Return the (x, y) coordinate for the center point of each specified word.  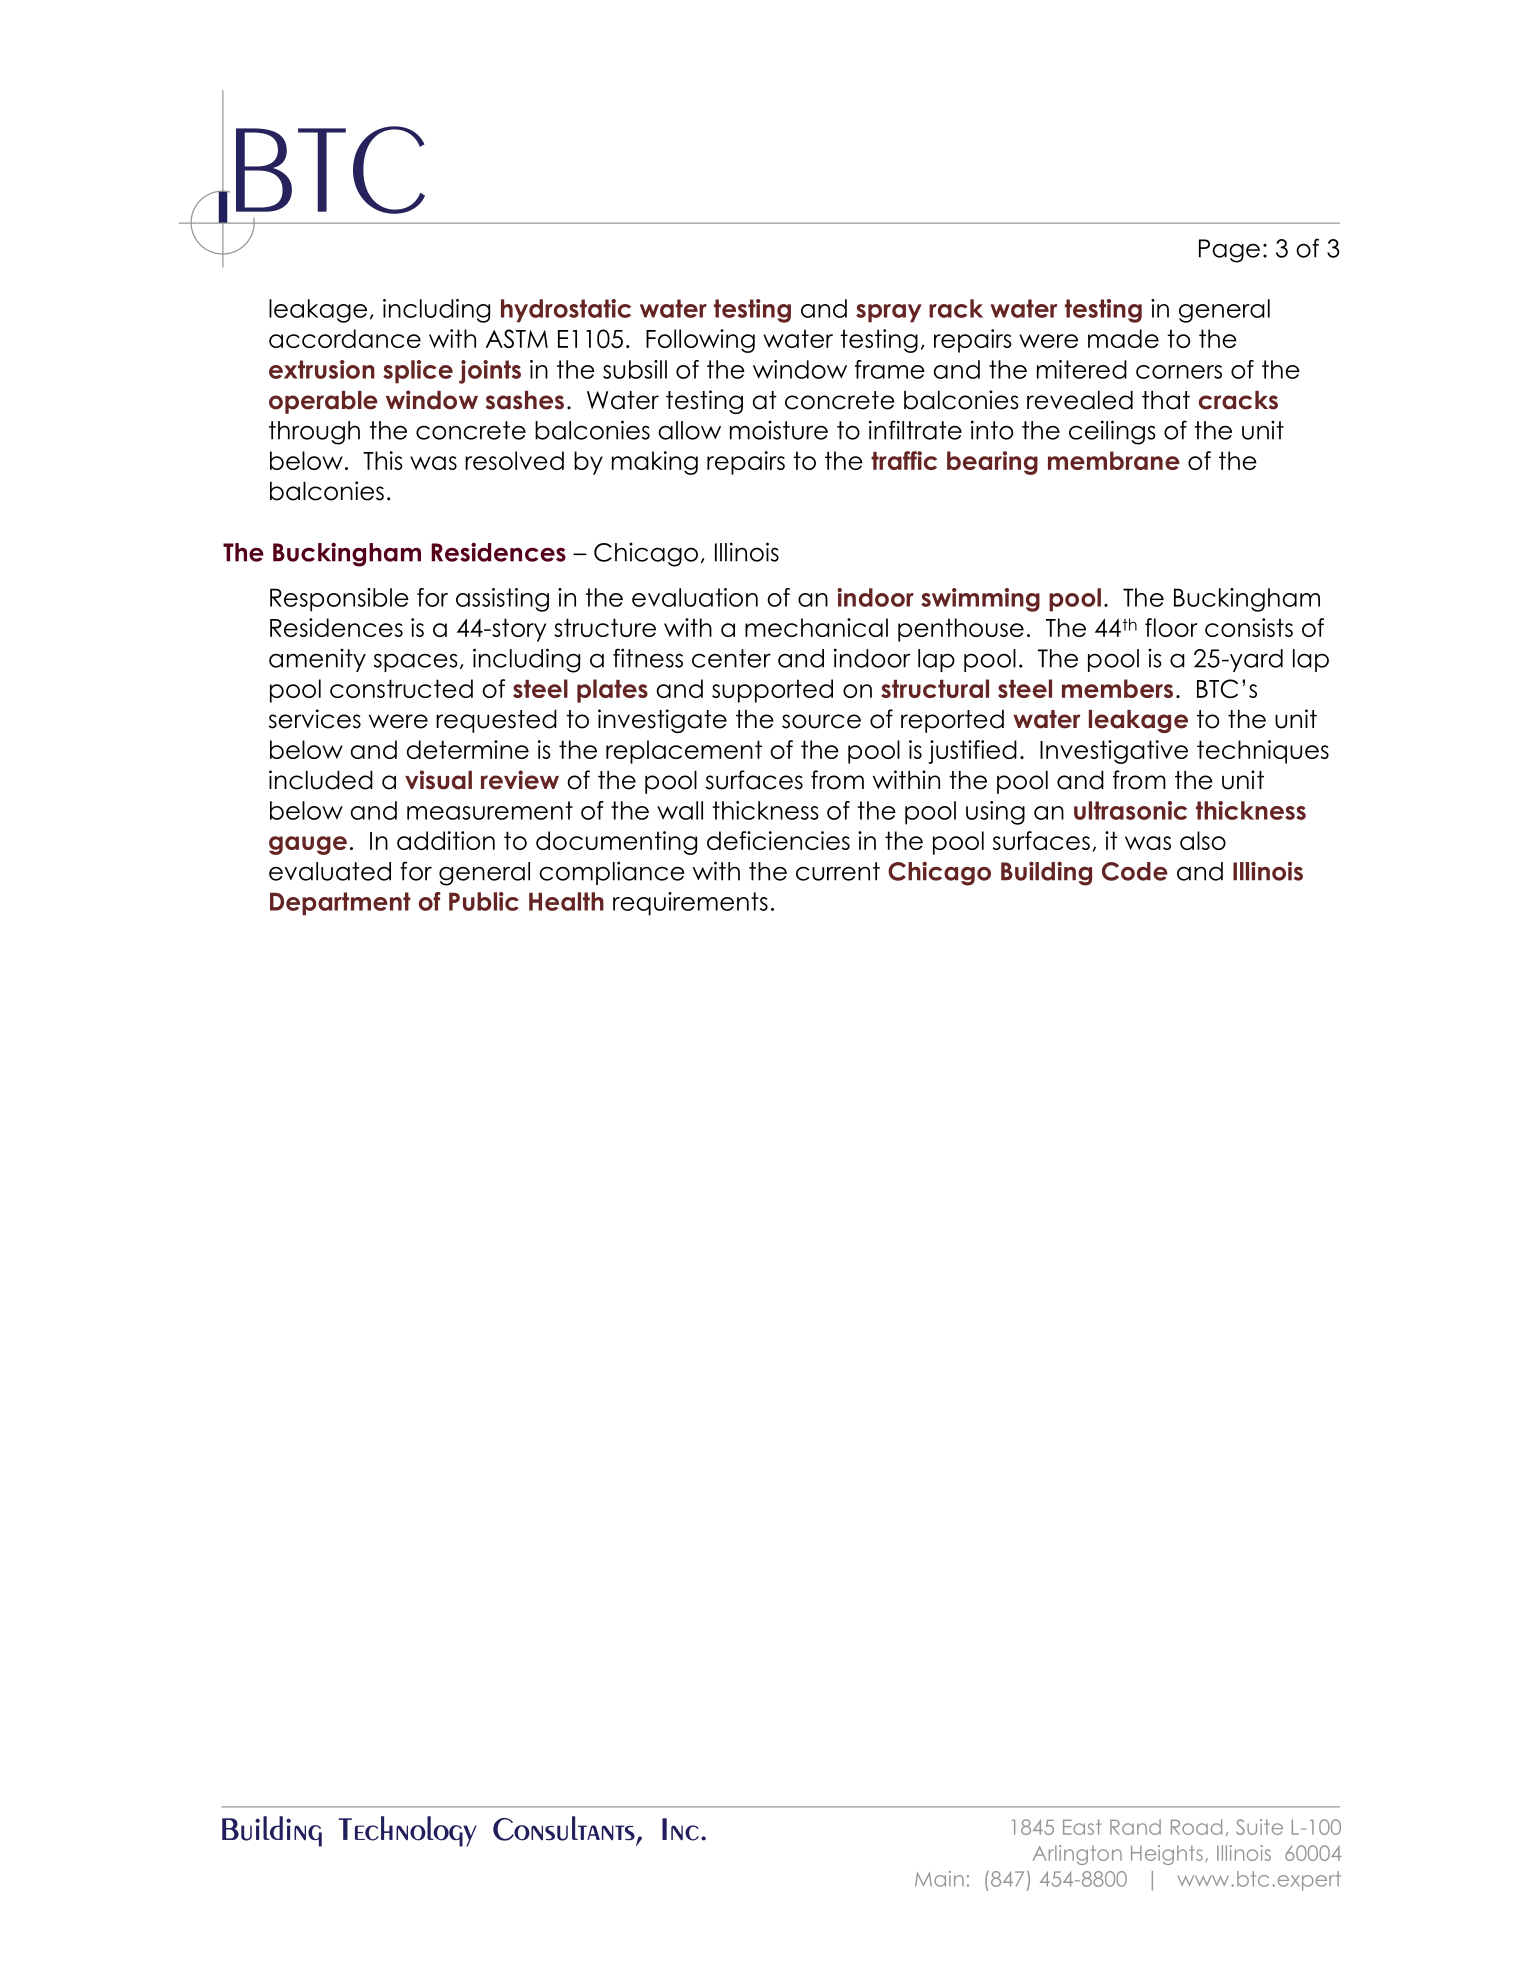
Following (700, 341)
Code (1135, 871)
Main (939, 1879)
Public (484, 901)
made (1123, 338)
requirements (690, 904)
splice (418, 372)
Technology (408, 1831)
